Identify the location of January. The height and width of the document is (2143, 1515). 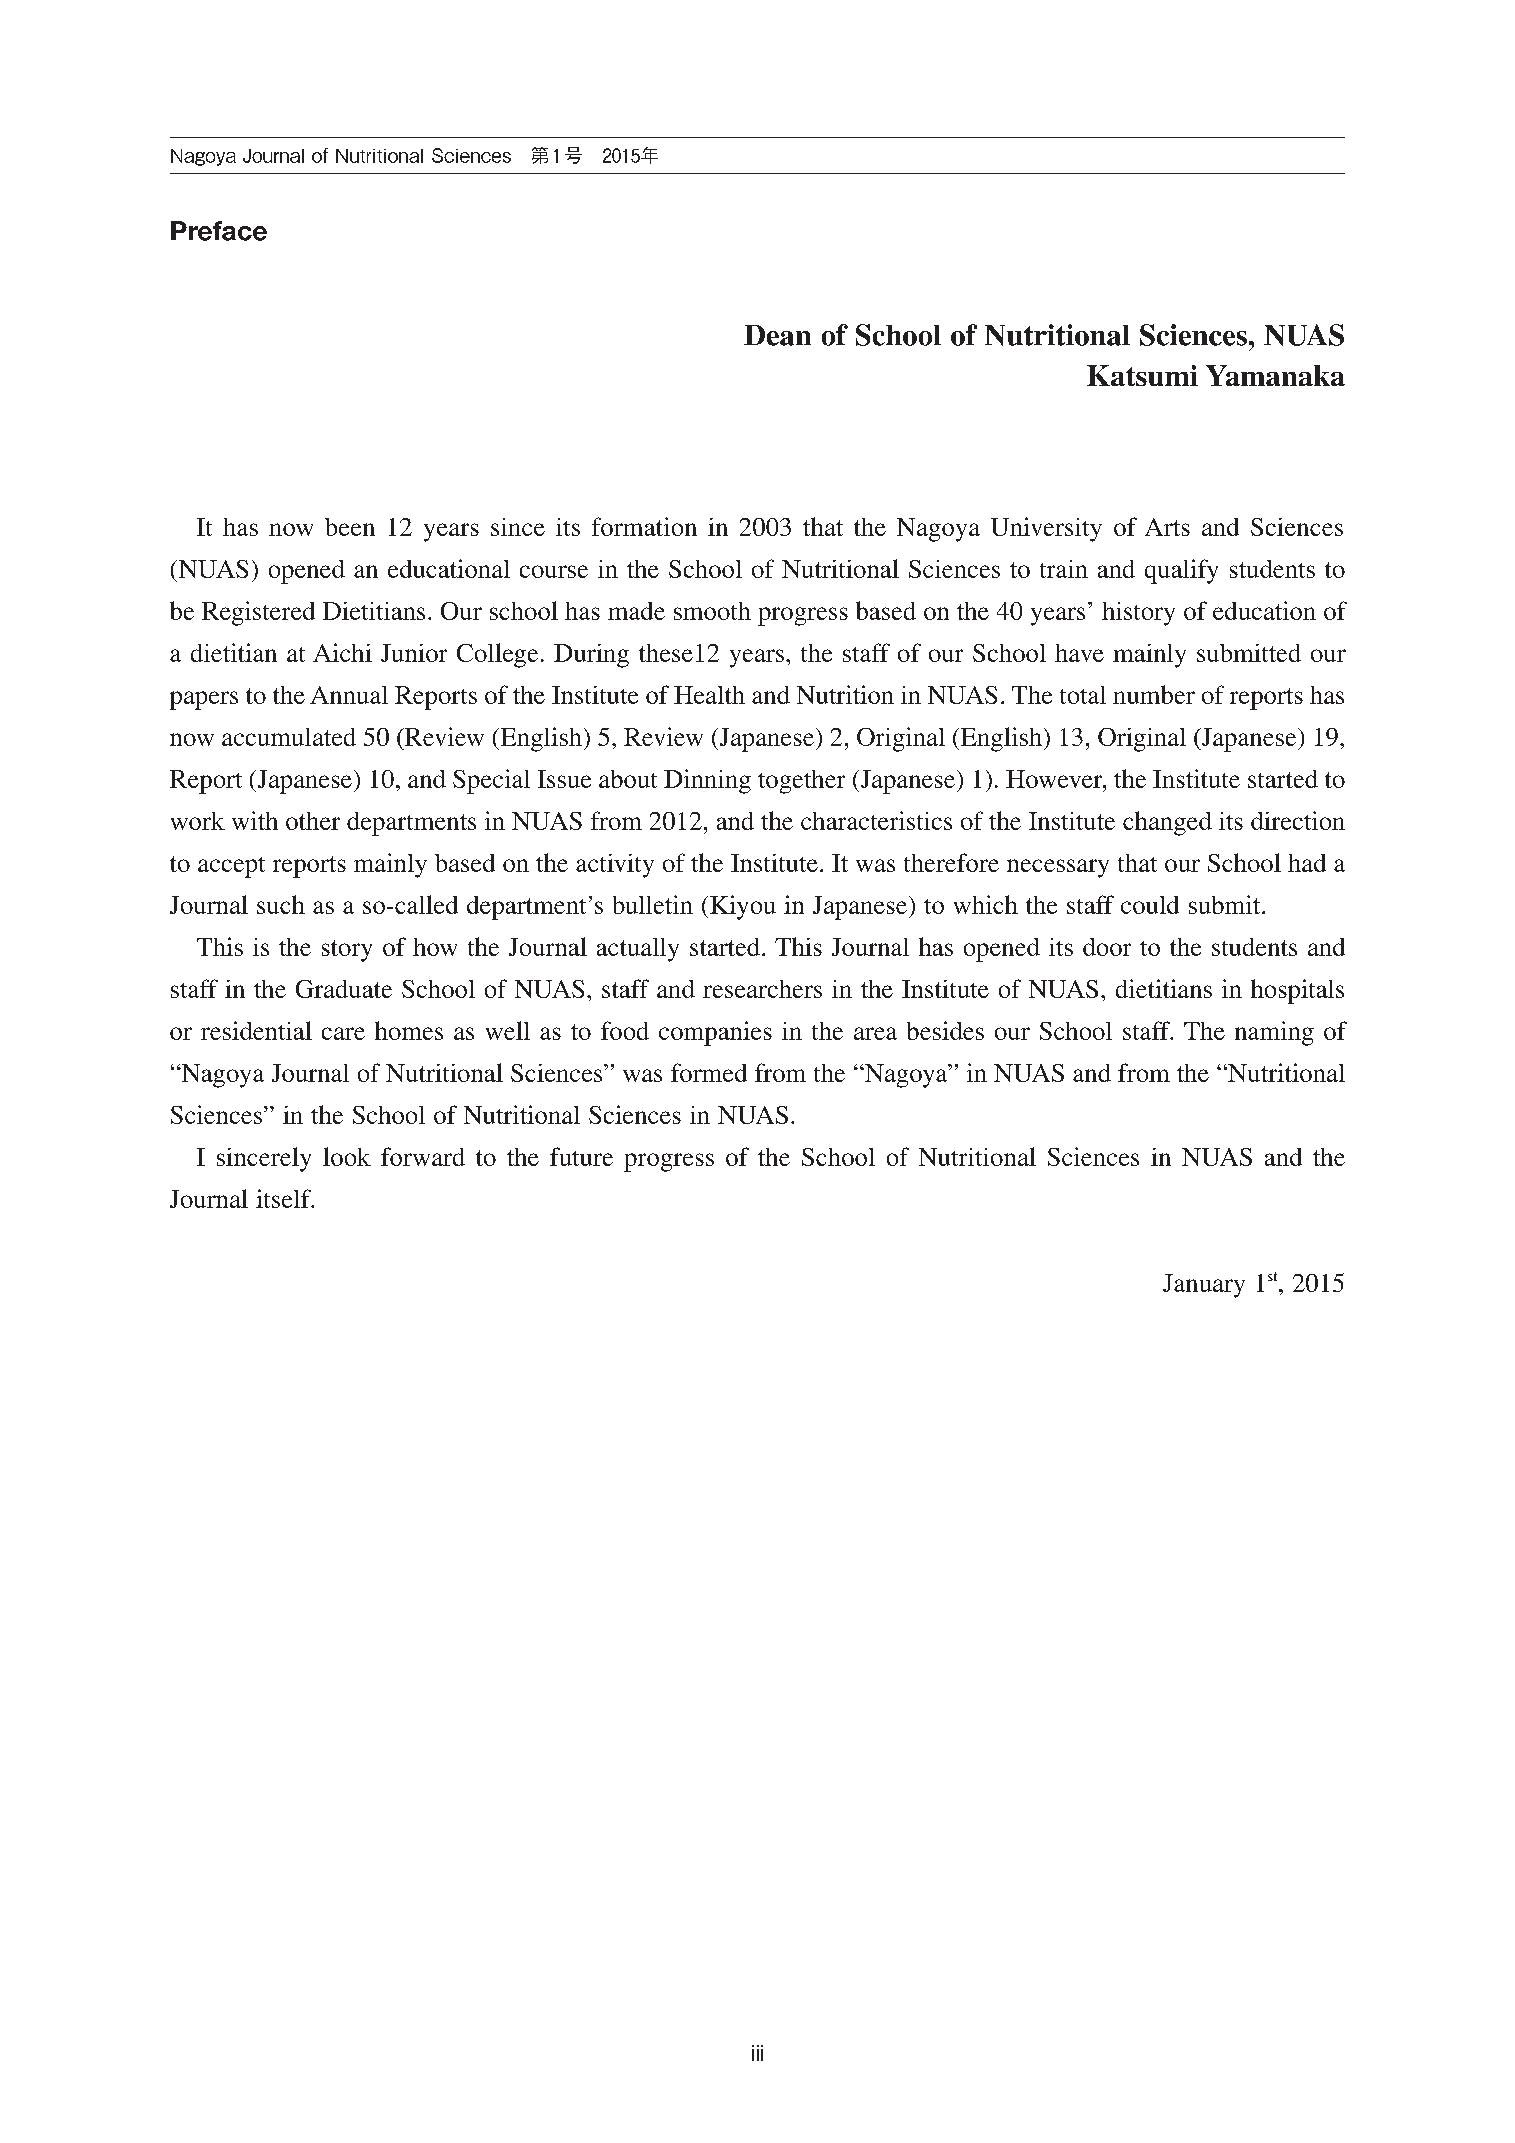
(1204, 1286).
